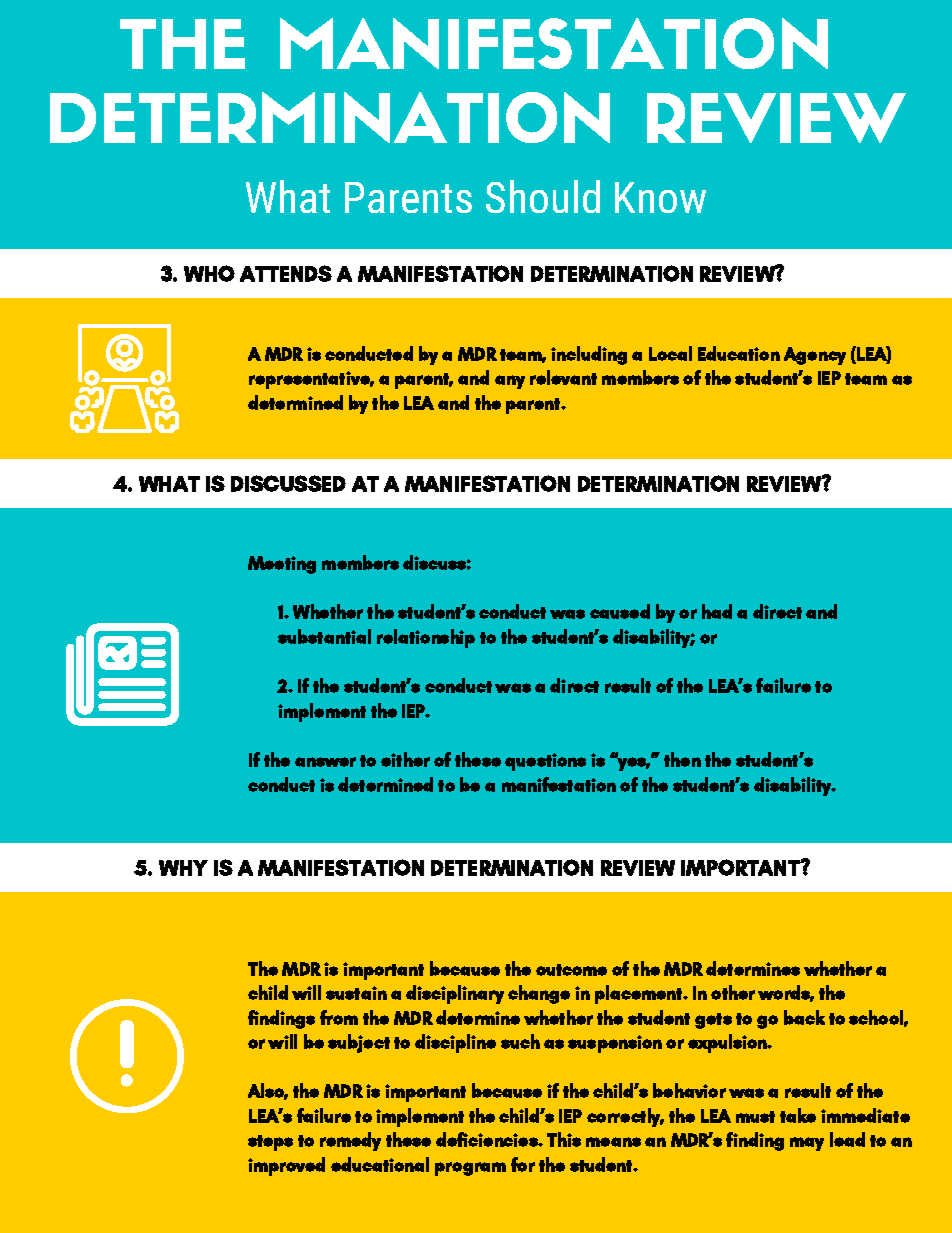 This screenshot has height=1233, width=952. Describe the element at coordinates (717, 611) in the screenshot. I see `had` at that location.
